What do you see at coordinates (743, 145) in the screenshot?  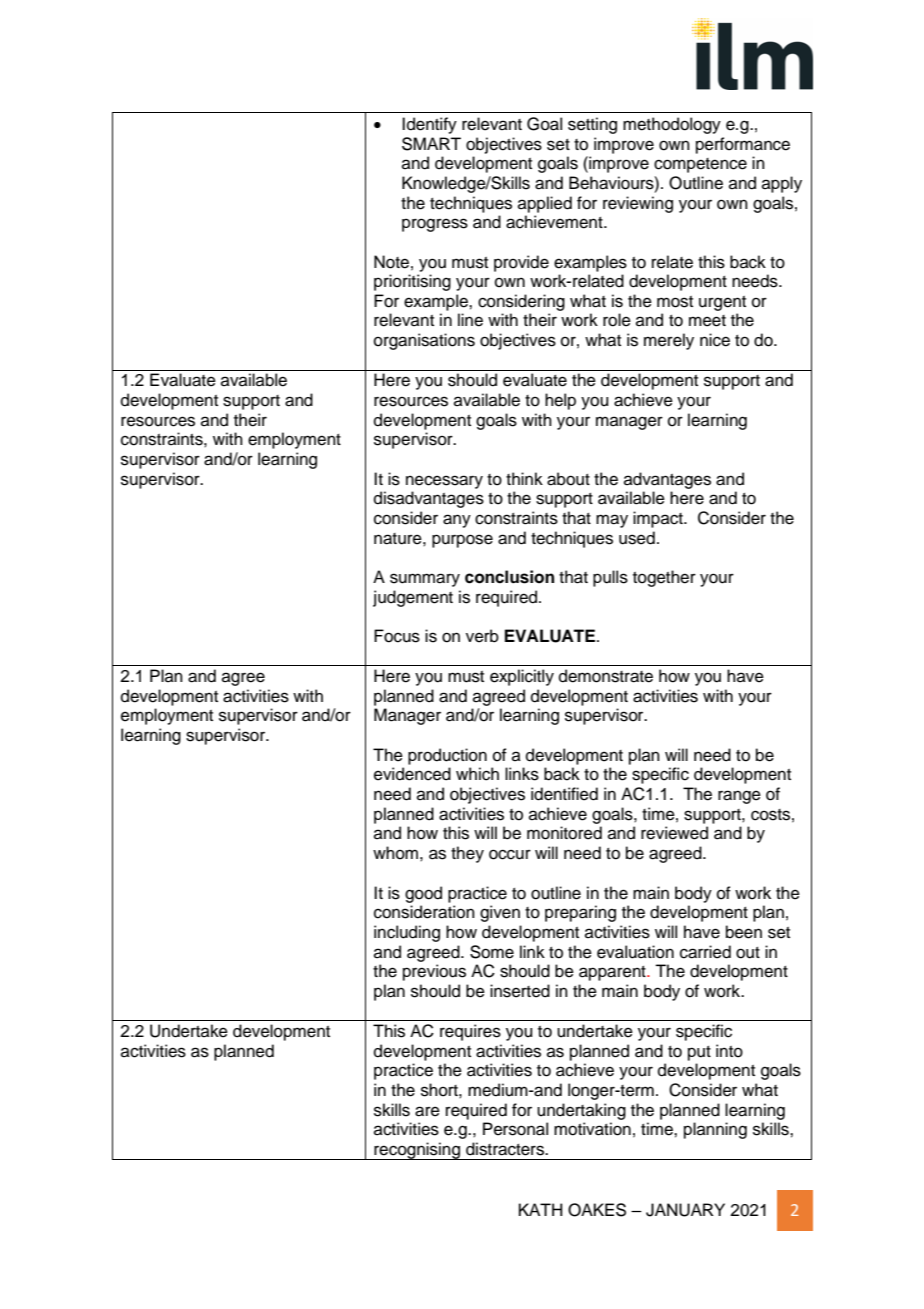 I see `performance` at bounding box center [743, 145].
